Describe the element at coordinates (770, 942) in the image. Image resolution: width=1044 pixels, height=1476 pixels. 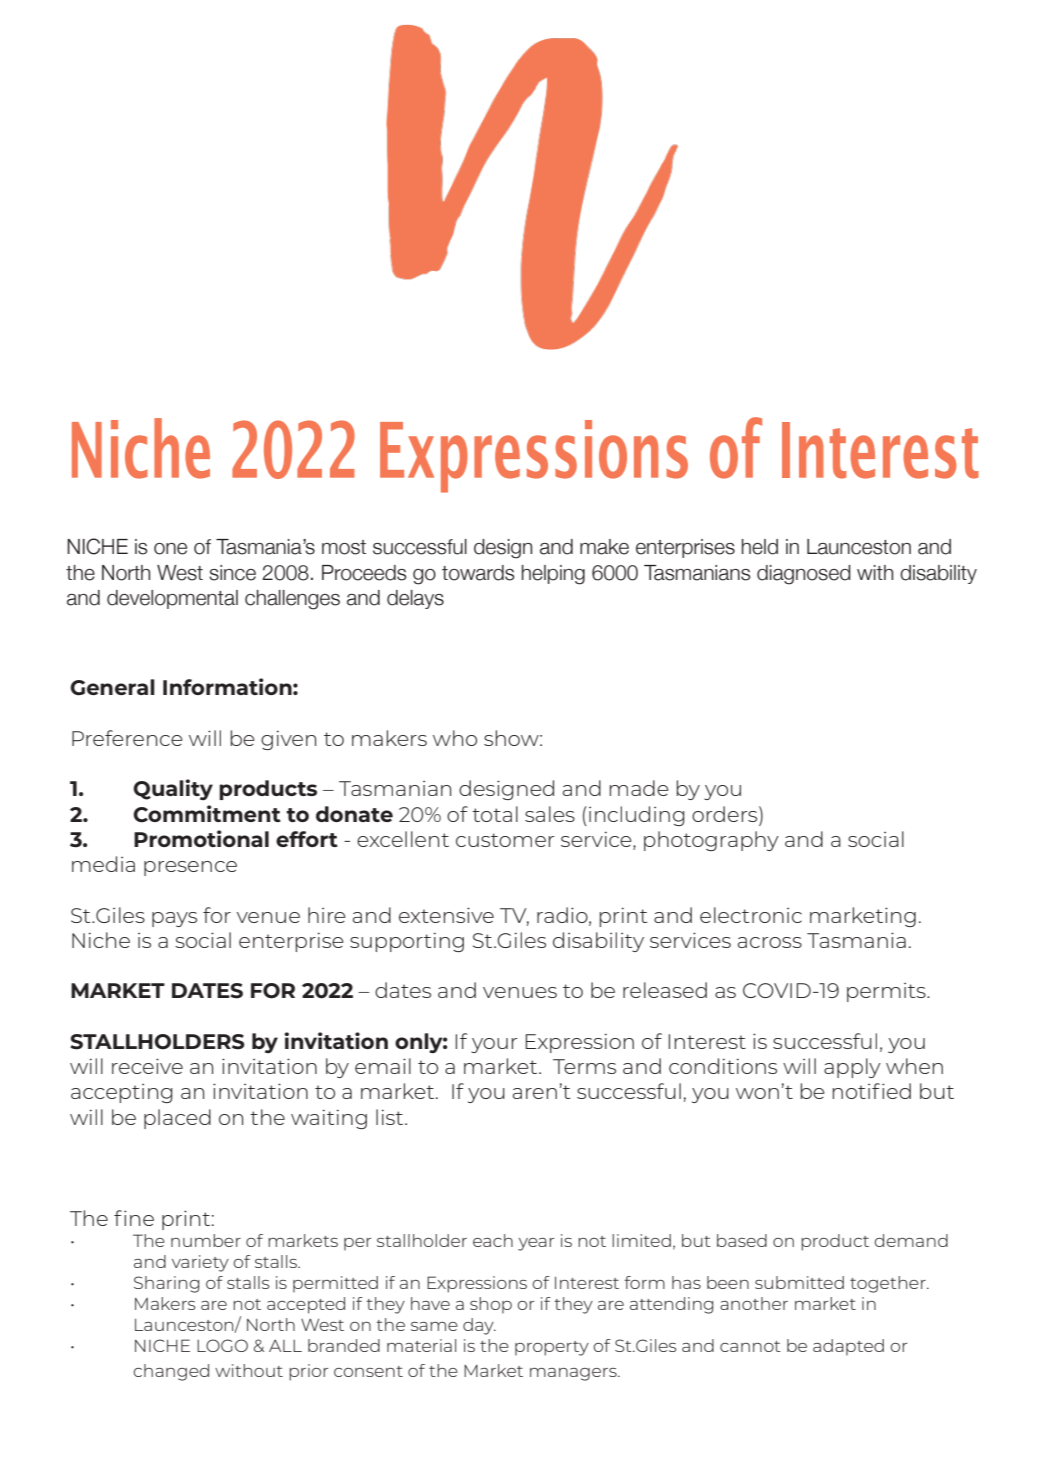
I see `across` at that location.
